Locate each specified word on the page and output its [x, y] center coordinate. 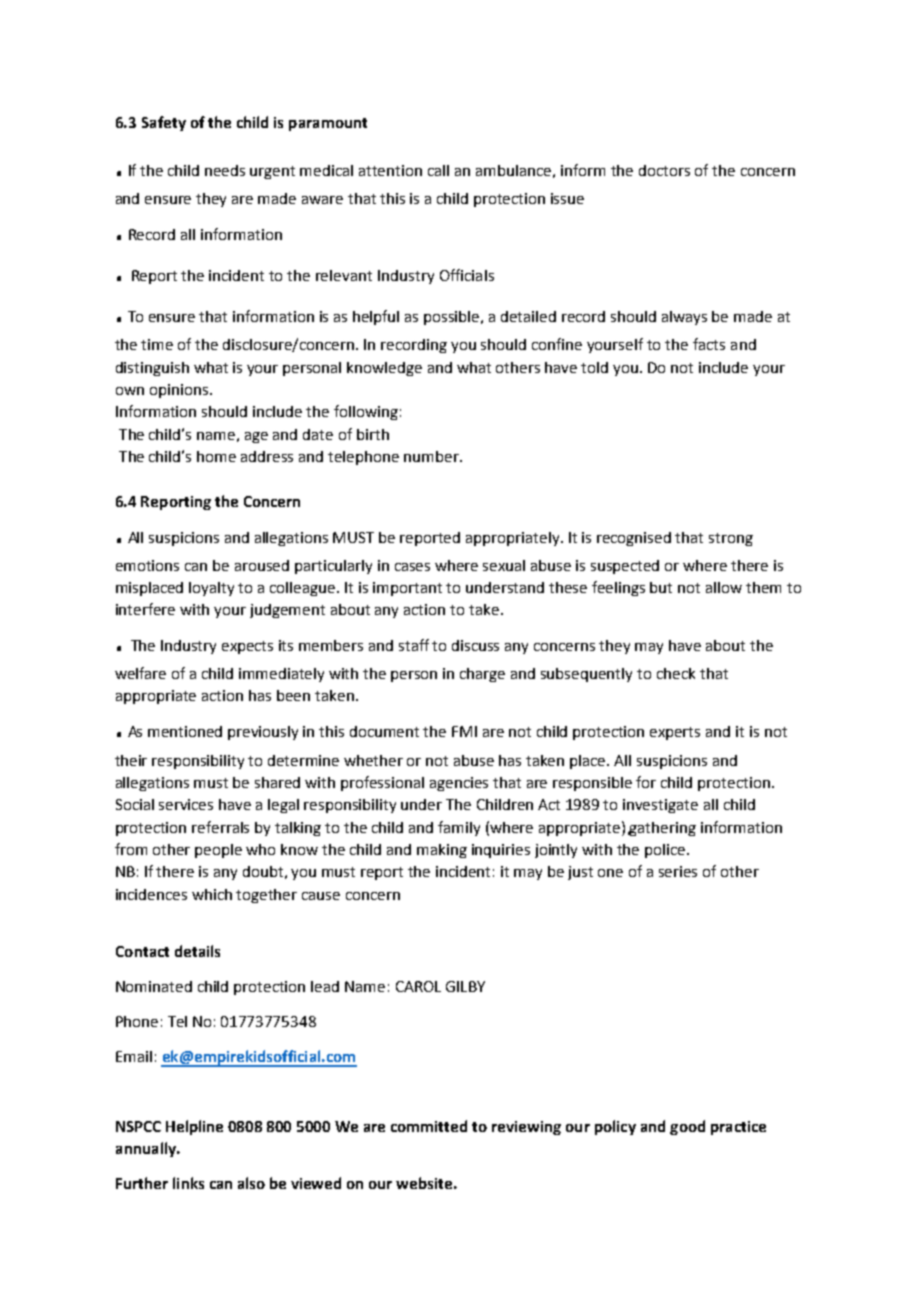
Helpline [194, 1127]
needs [225, 170]
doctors [664, 170]
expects [247, 647]
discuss [475, 645]
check [676, 673]
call [438, 170]
